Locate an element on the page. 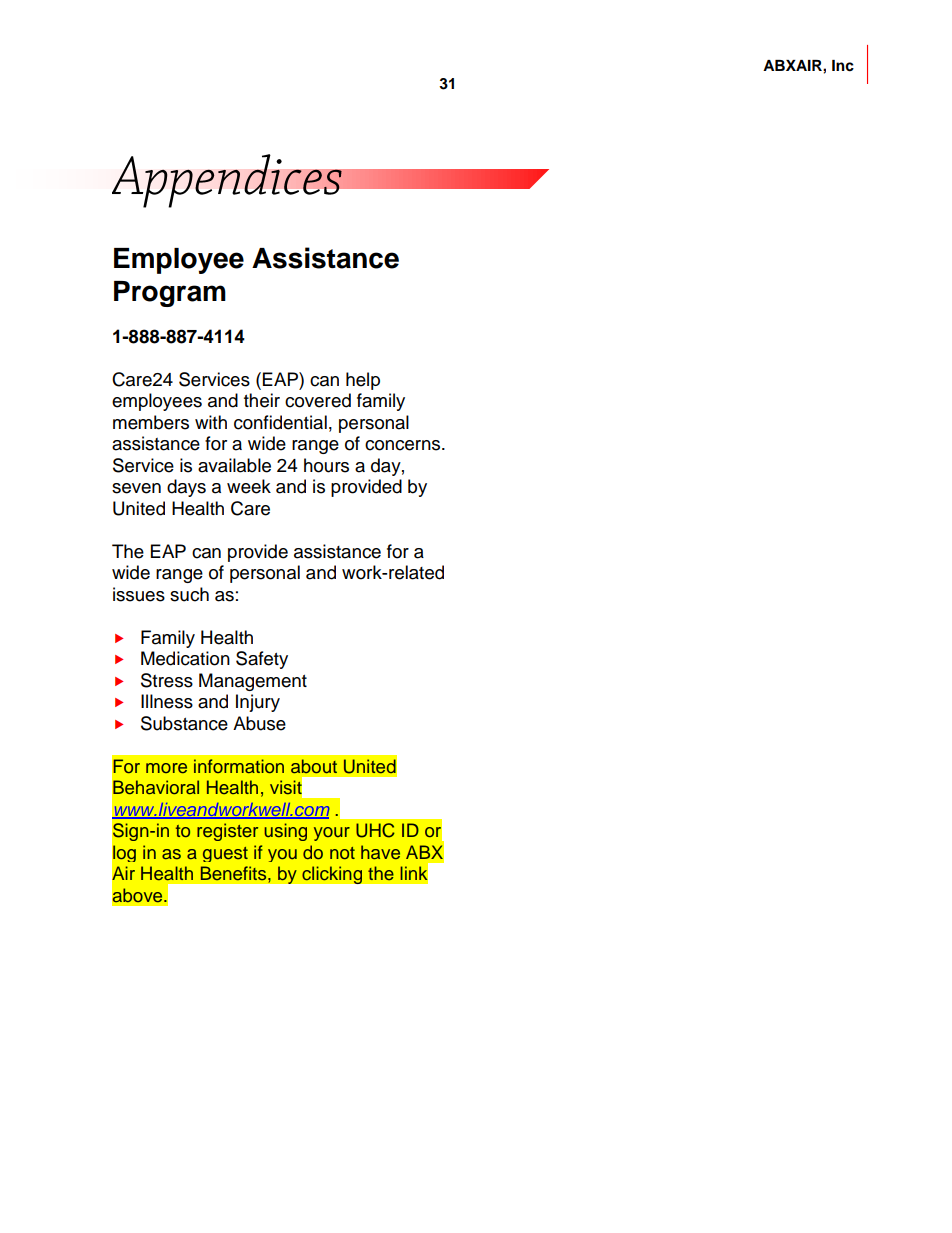 The width and height of the page is (952, 1233). Medication is located at coordinates (185, 658).
